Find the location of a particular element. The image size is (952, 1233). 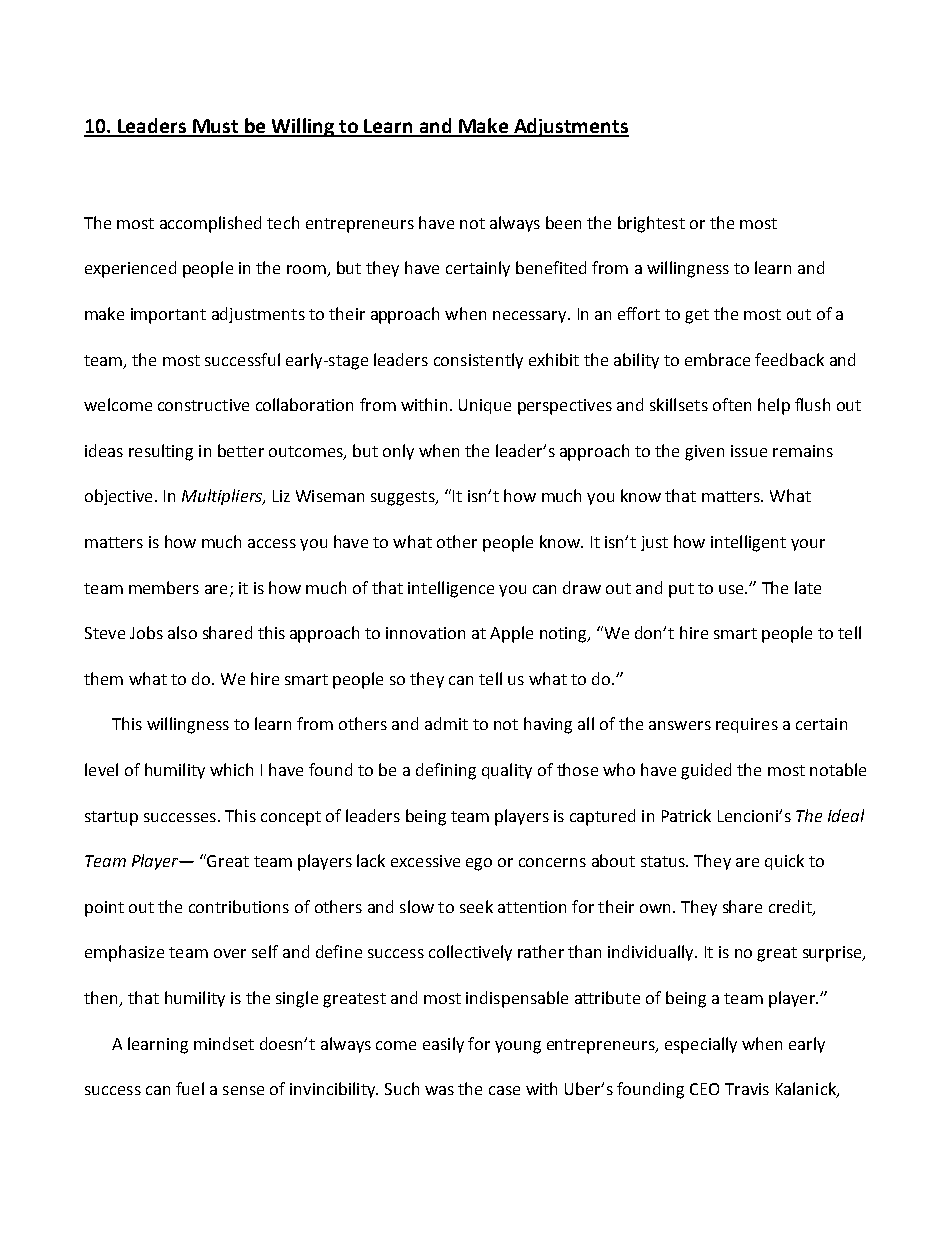

easily is located at coordinates (443, 1045).
